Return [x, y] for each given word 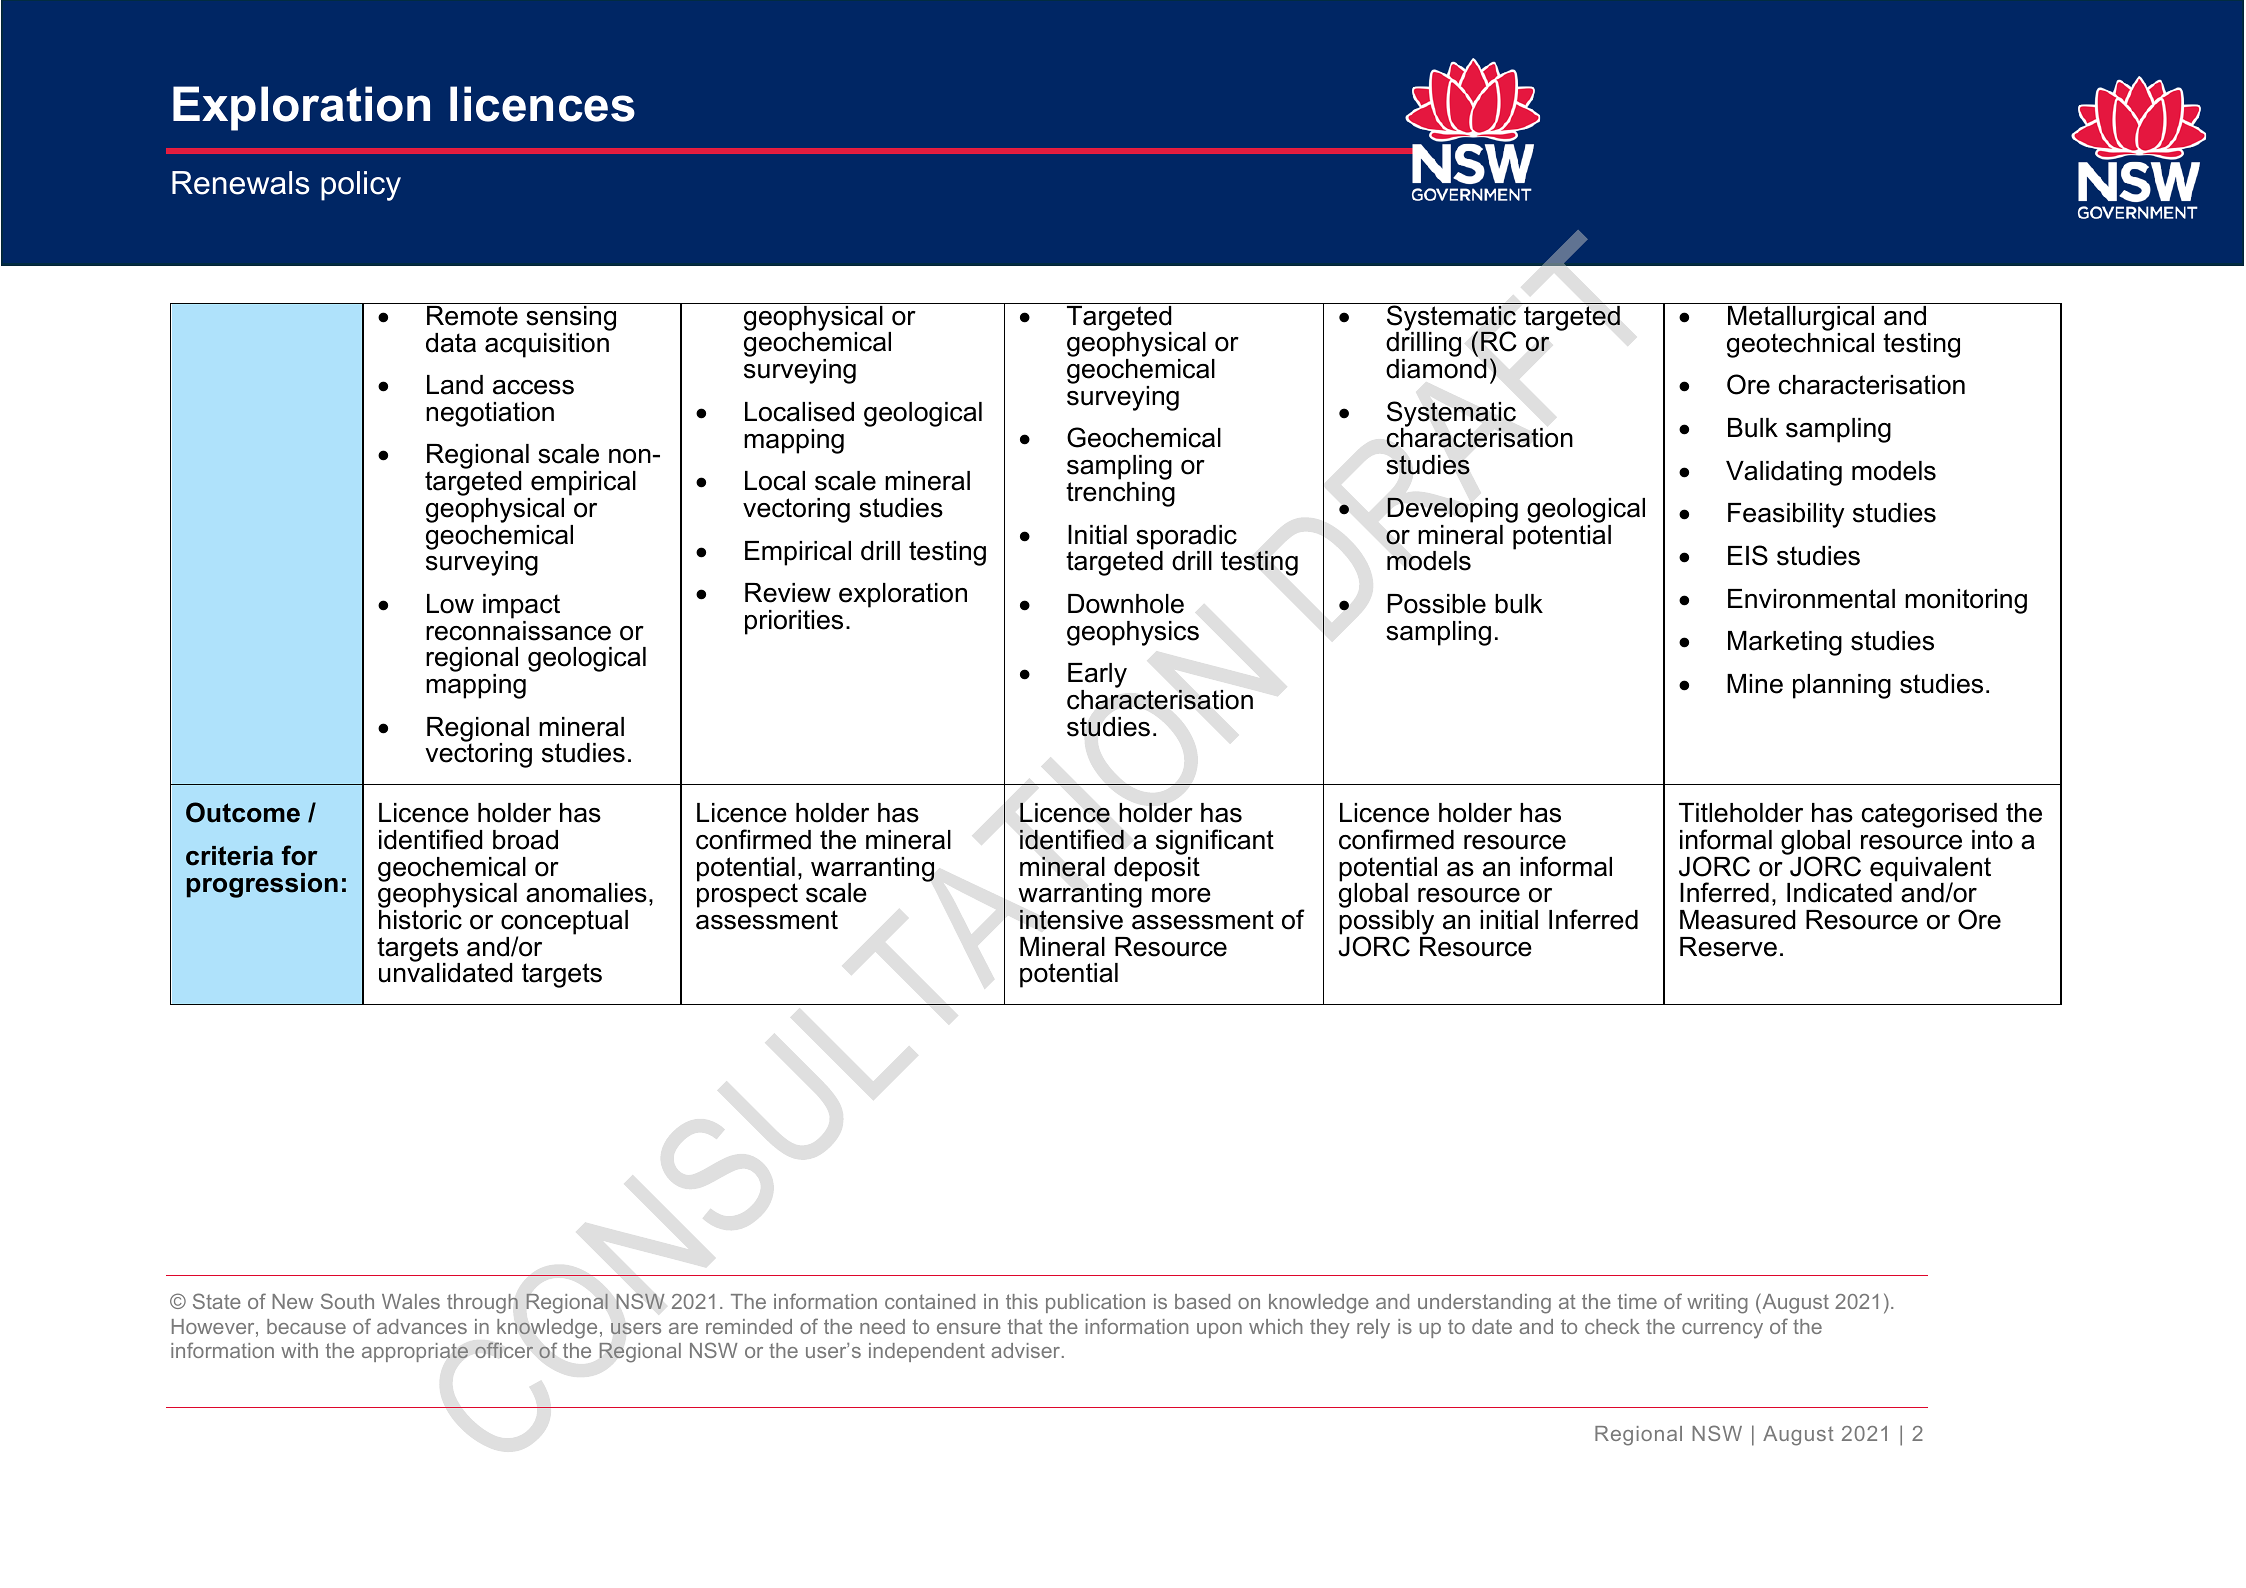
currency [1722, 1331]
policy [361, 186]
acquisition [547, 345]
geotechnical [1800, 345]
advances [422, 1326]
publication [1095, 1303]
